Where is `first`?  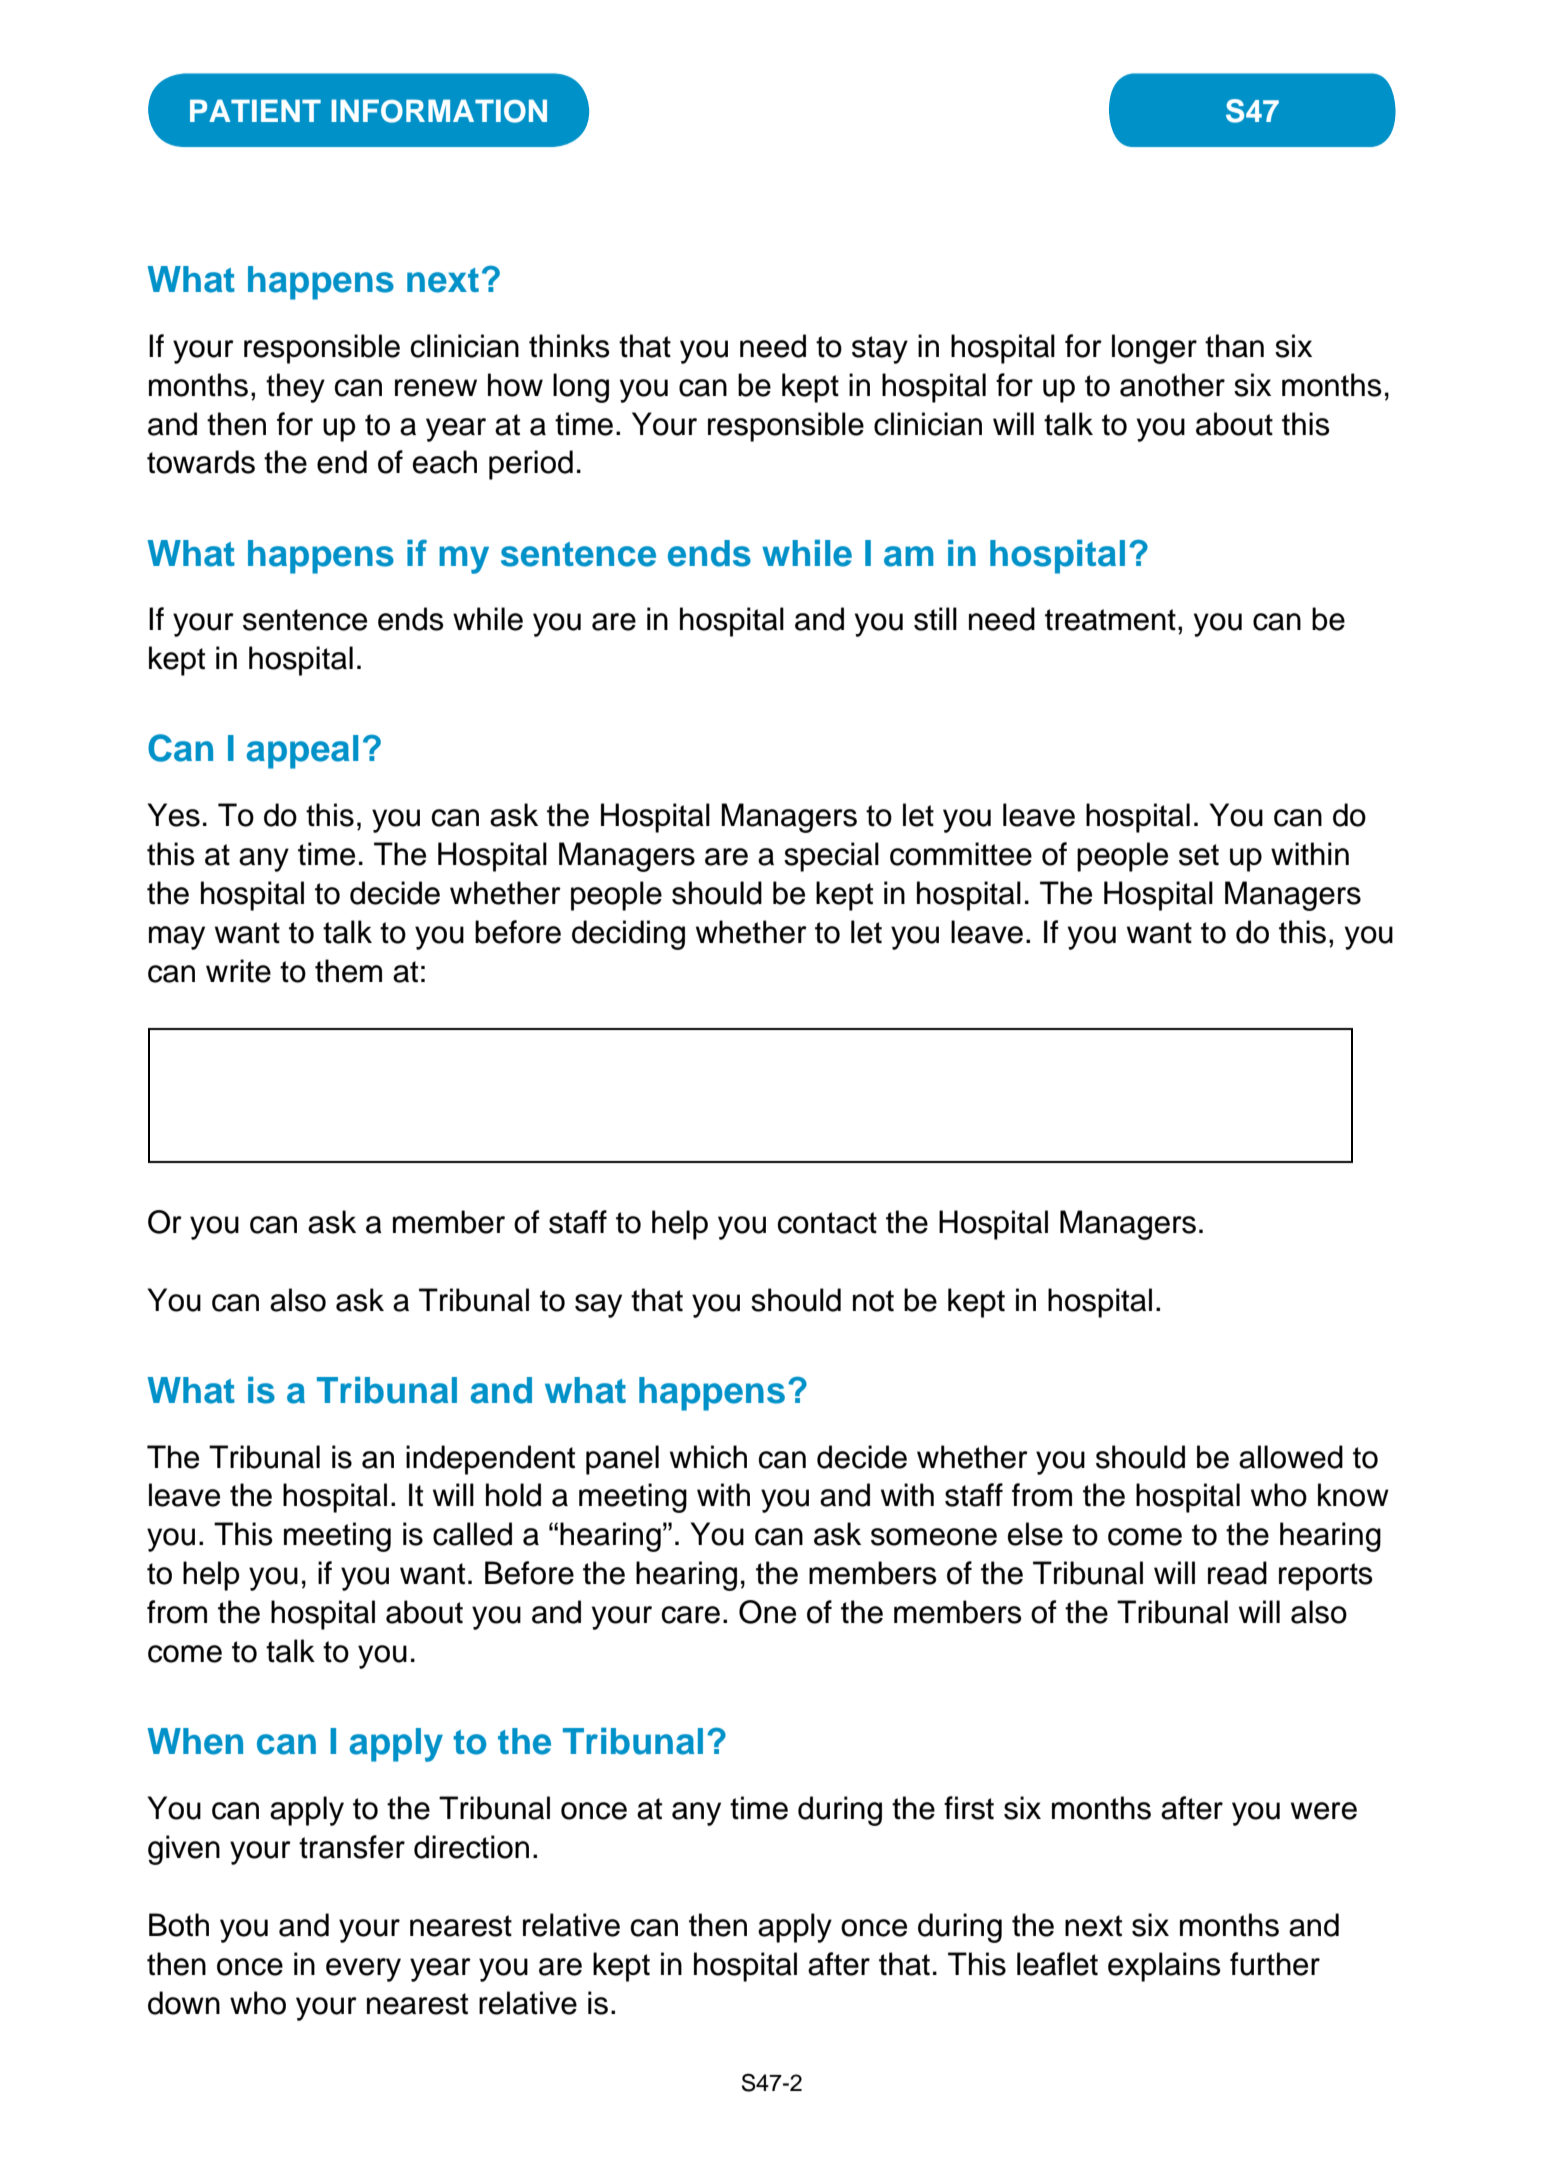
first is located at coordinates (969, 1808).
